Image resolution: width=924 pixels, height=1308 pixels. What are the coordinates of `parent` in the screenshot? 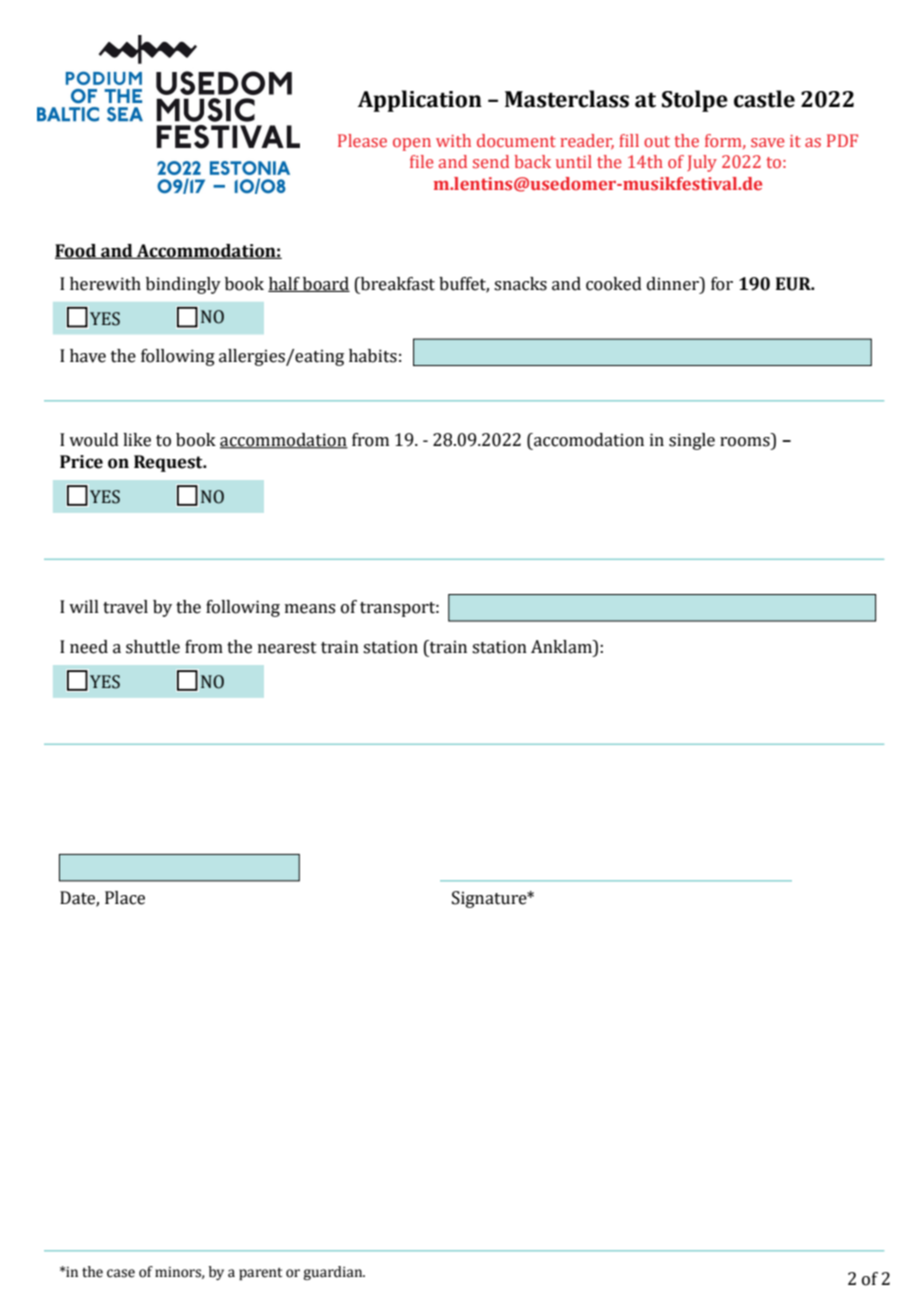 It's located at (260, 1274).
